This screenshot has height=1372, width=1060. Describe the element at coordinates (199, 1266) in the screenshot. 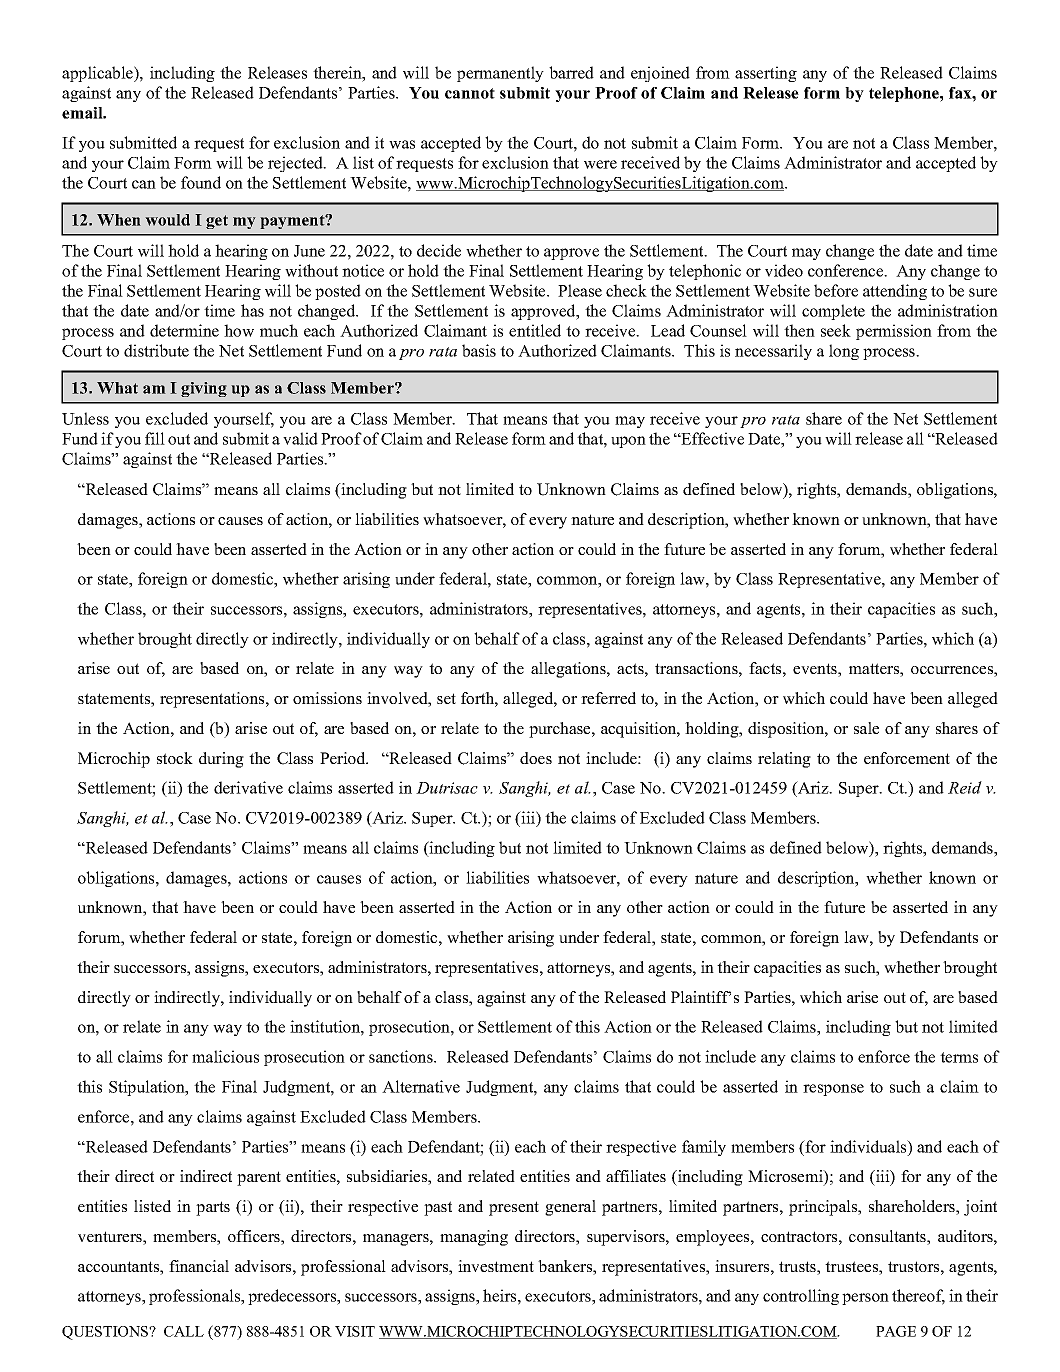

I see `financial` at that location.
